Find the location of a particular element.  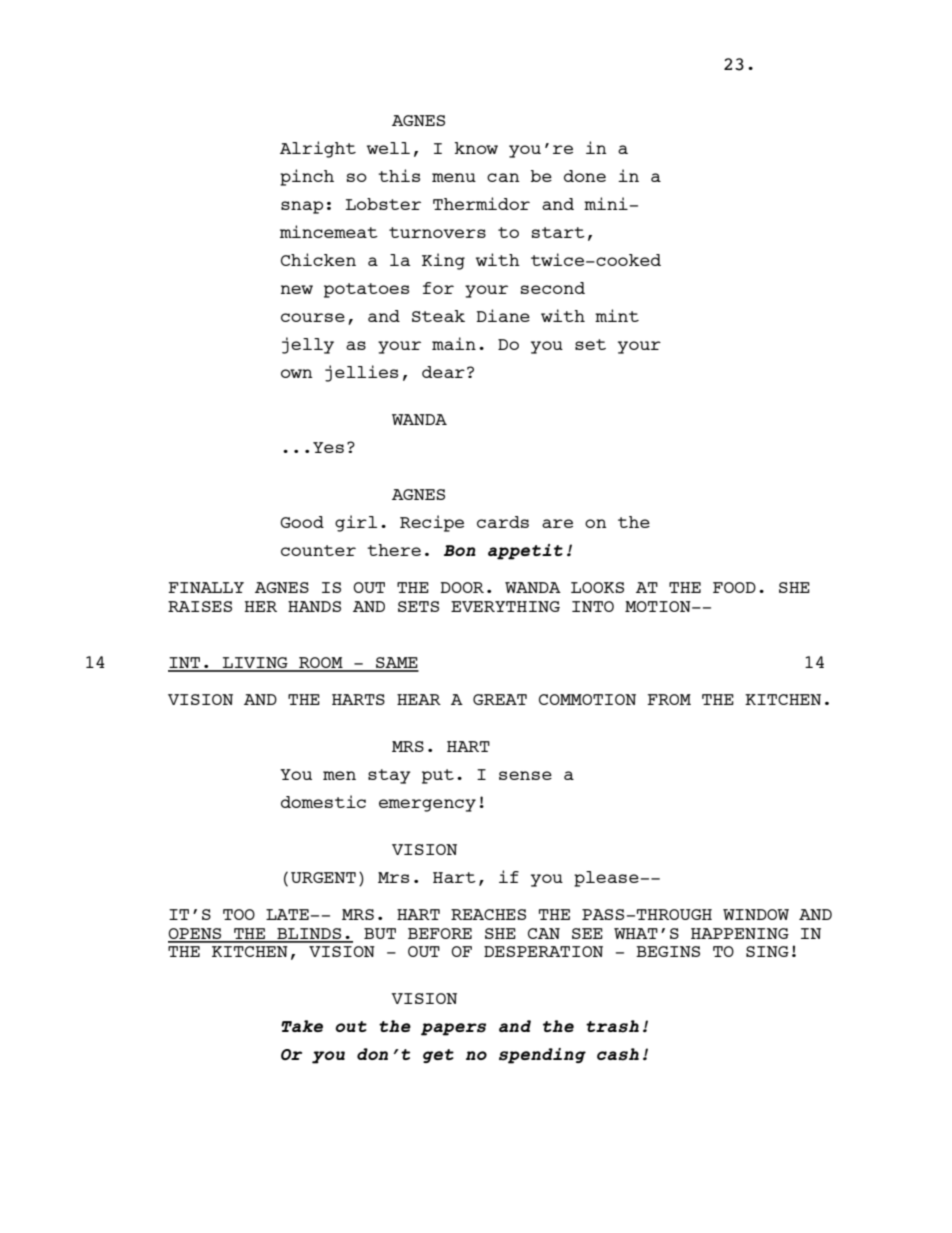

done is located at coordinates (585, 176).
